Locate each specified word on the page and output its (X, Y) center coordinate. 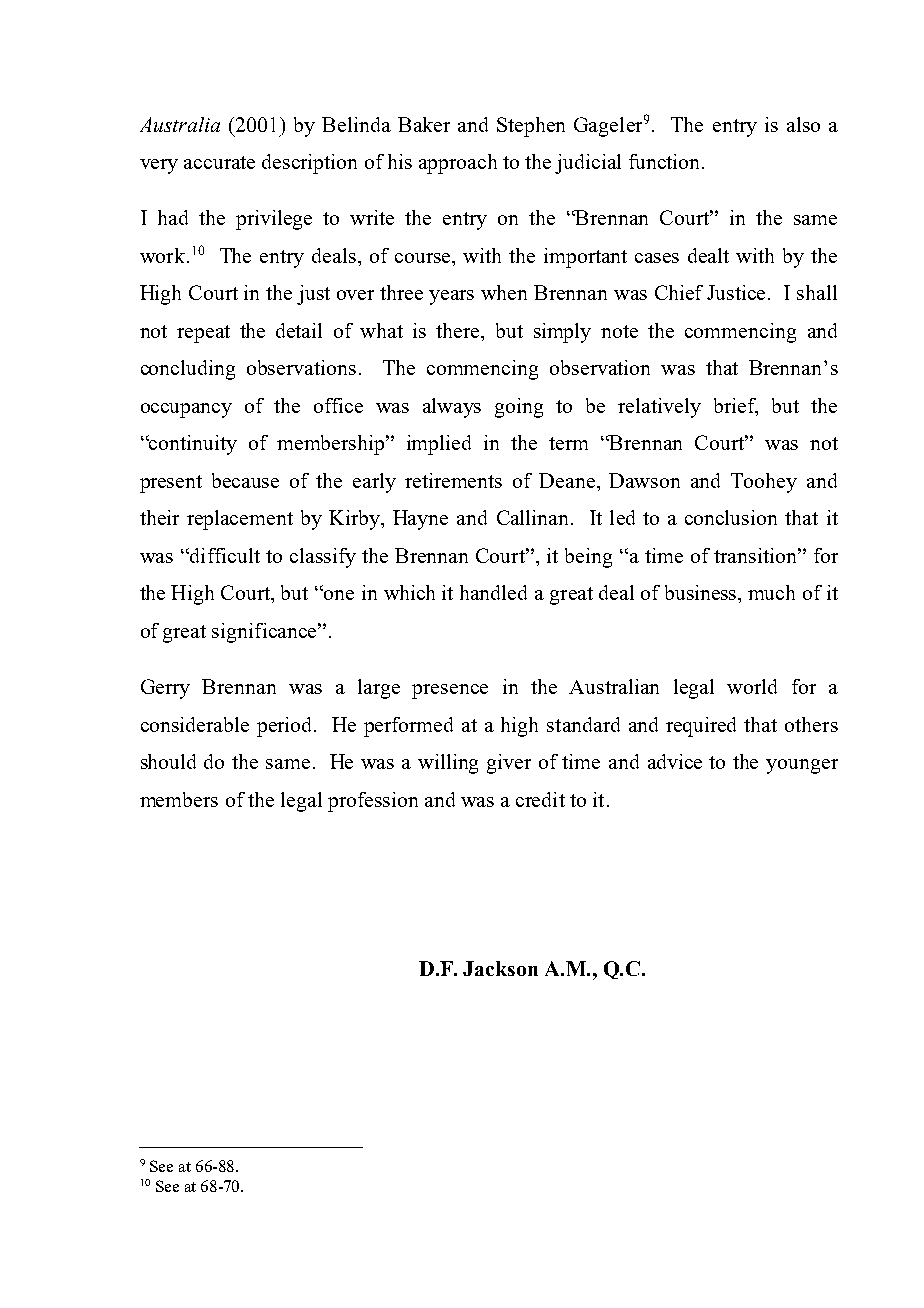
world (752, 686)
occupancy (186, 410)
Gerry (165, 689)
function (666, 161)
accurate (219, 162)
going (519, 408)
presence (450, 691)
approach (458, 164)
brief (736, 407)
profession (373, 802)
